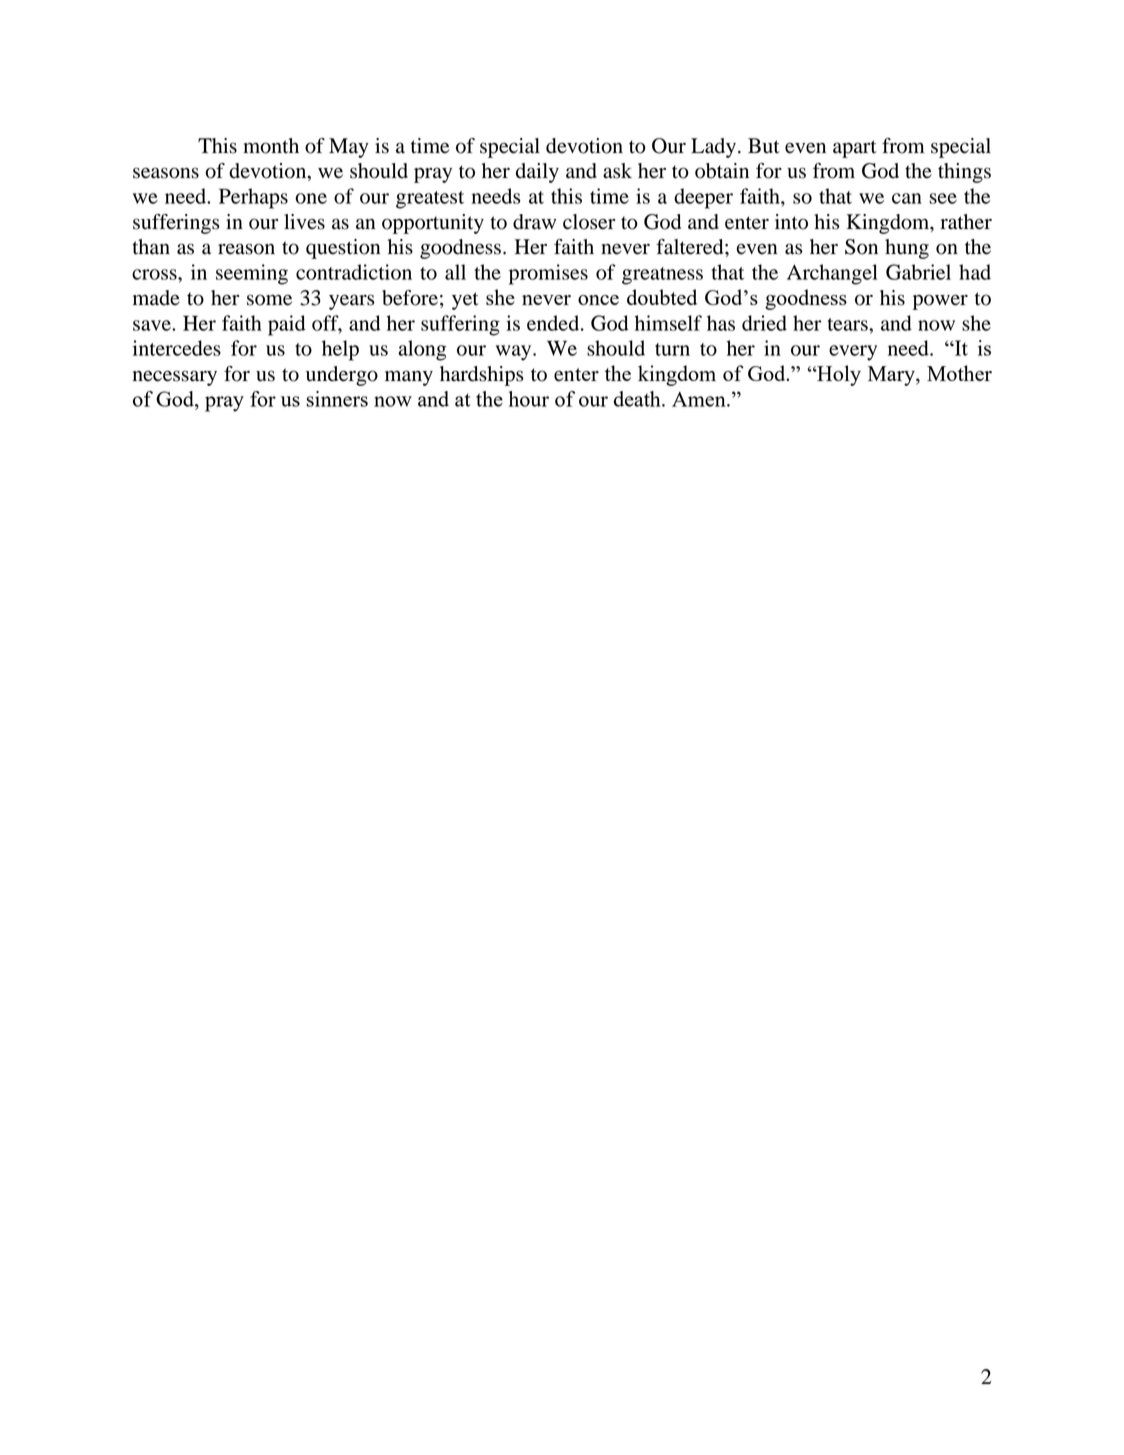 This screenshot has height=1455, width=1124. I want to click on promises, so click(548, 274).
